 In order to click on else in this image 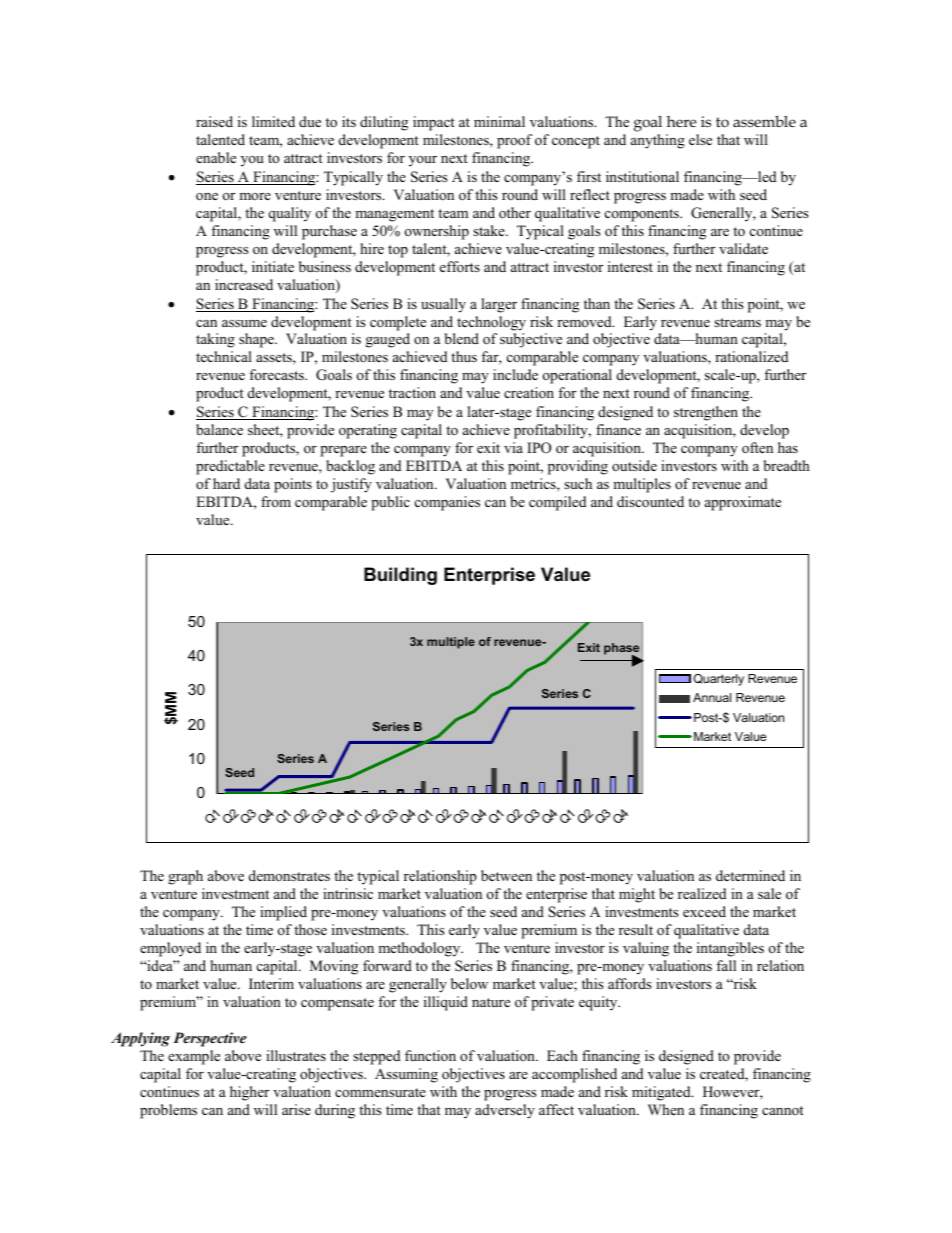, I will do `click(700, 139)`.
